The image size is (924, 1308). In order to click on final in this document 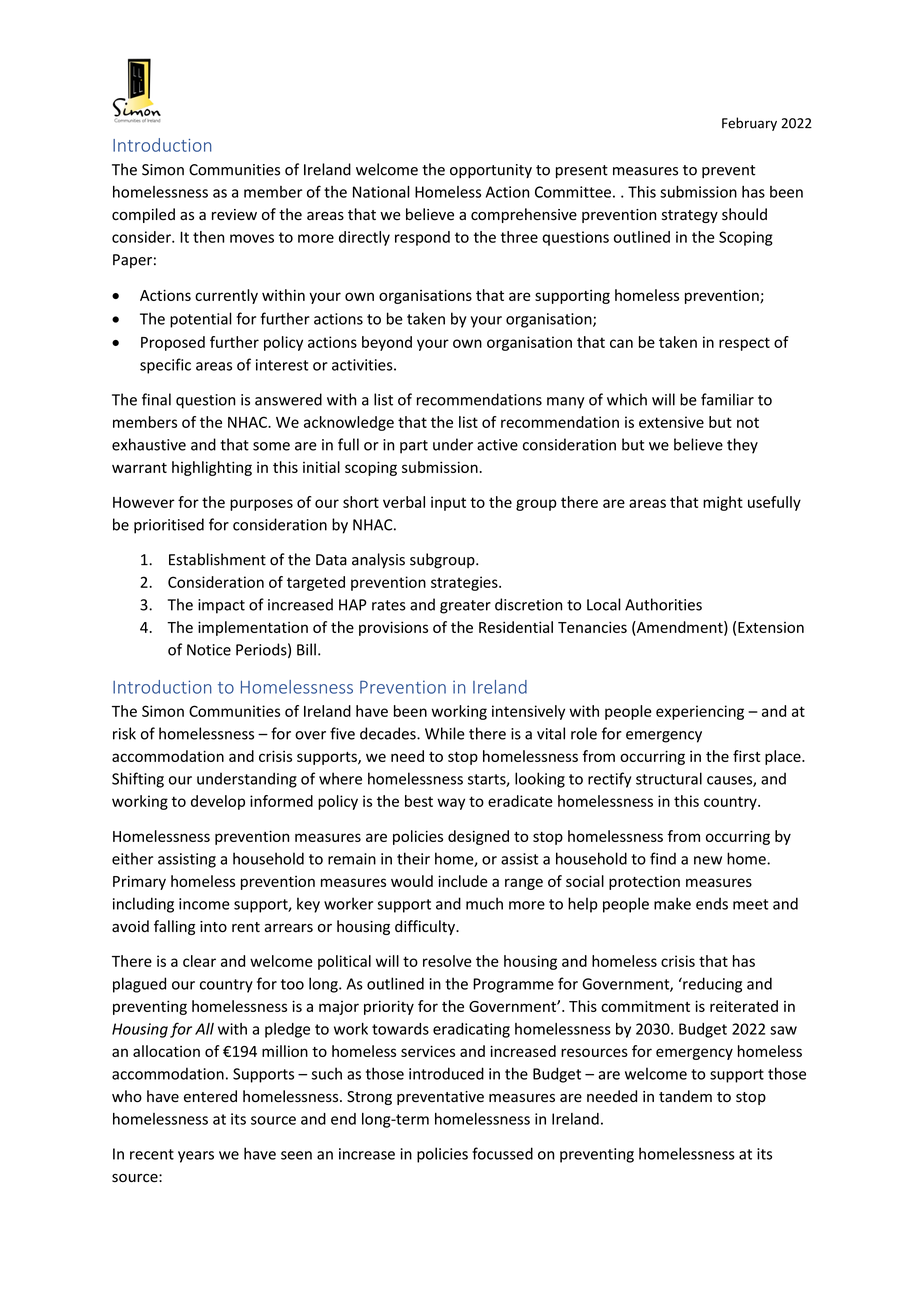, I will do `click(156, 399)`.
